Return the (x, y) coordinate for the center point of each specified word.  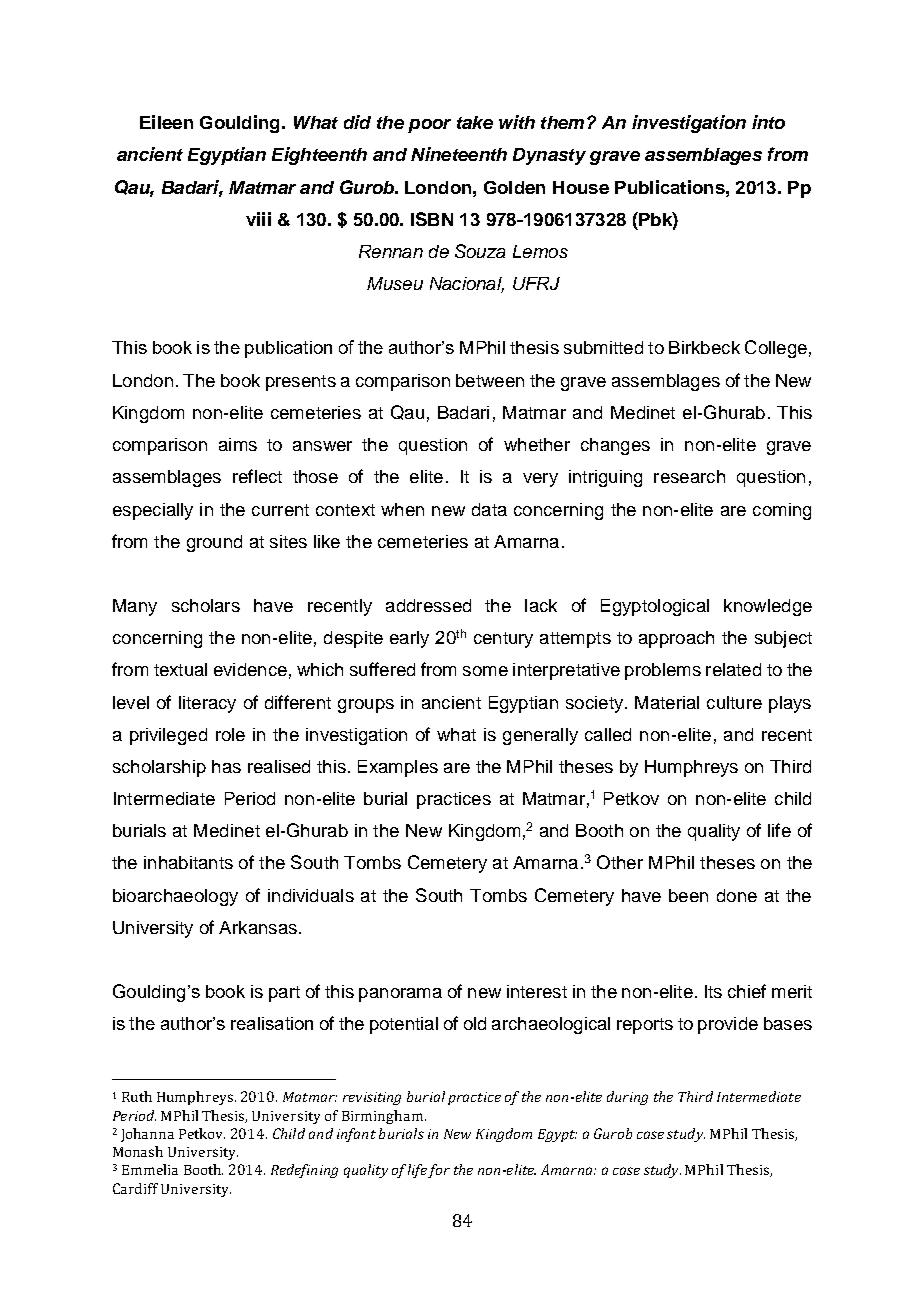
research (689, 476)
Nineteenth (459, 154)
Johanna (147, 1135)
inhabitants (188, 862)
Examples (398, 768)
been (688, 895)
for (439, 1171)
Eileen (166, 122)
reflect (257, 476)
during (627, 1098)
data (489, 509)
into (768, 122)
